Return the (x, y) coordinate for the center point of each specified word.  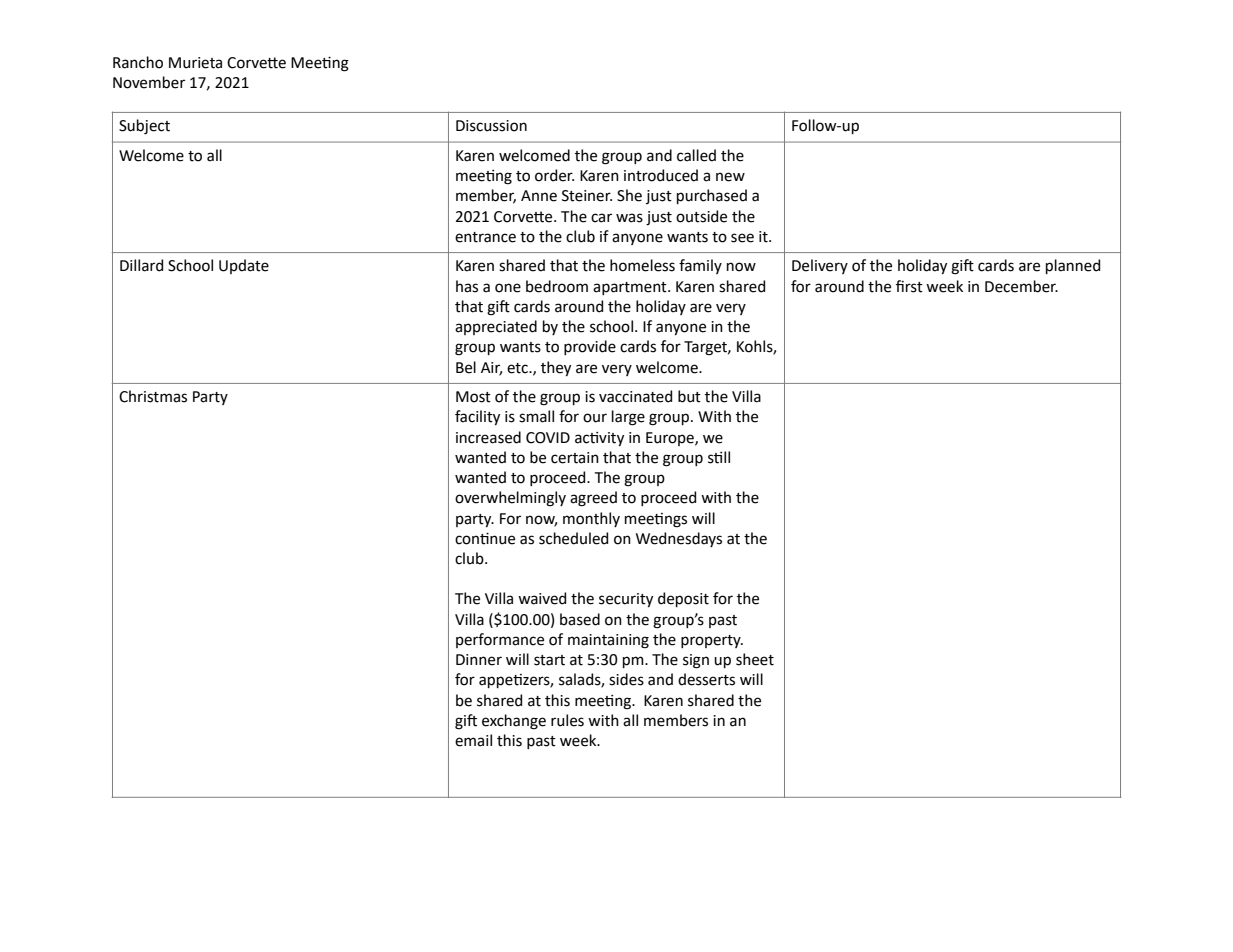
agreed (593, 499)
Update (244, 266)
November (149, 82)
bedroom (557, 286)
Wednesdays (679, 539)
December (1021, 286)
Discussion (491, 126)
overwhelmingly (510, 499)
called (696, 155)
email (473, 740)
